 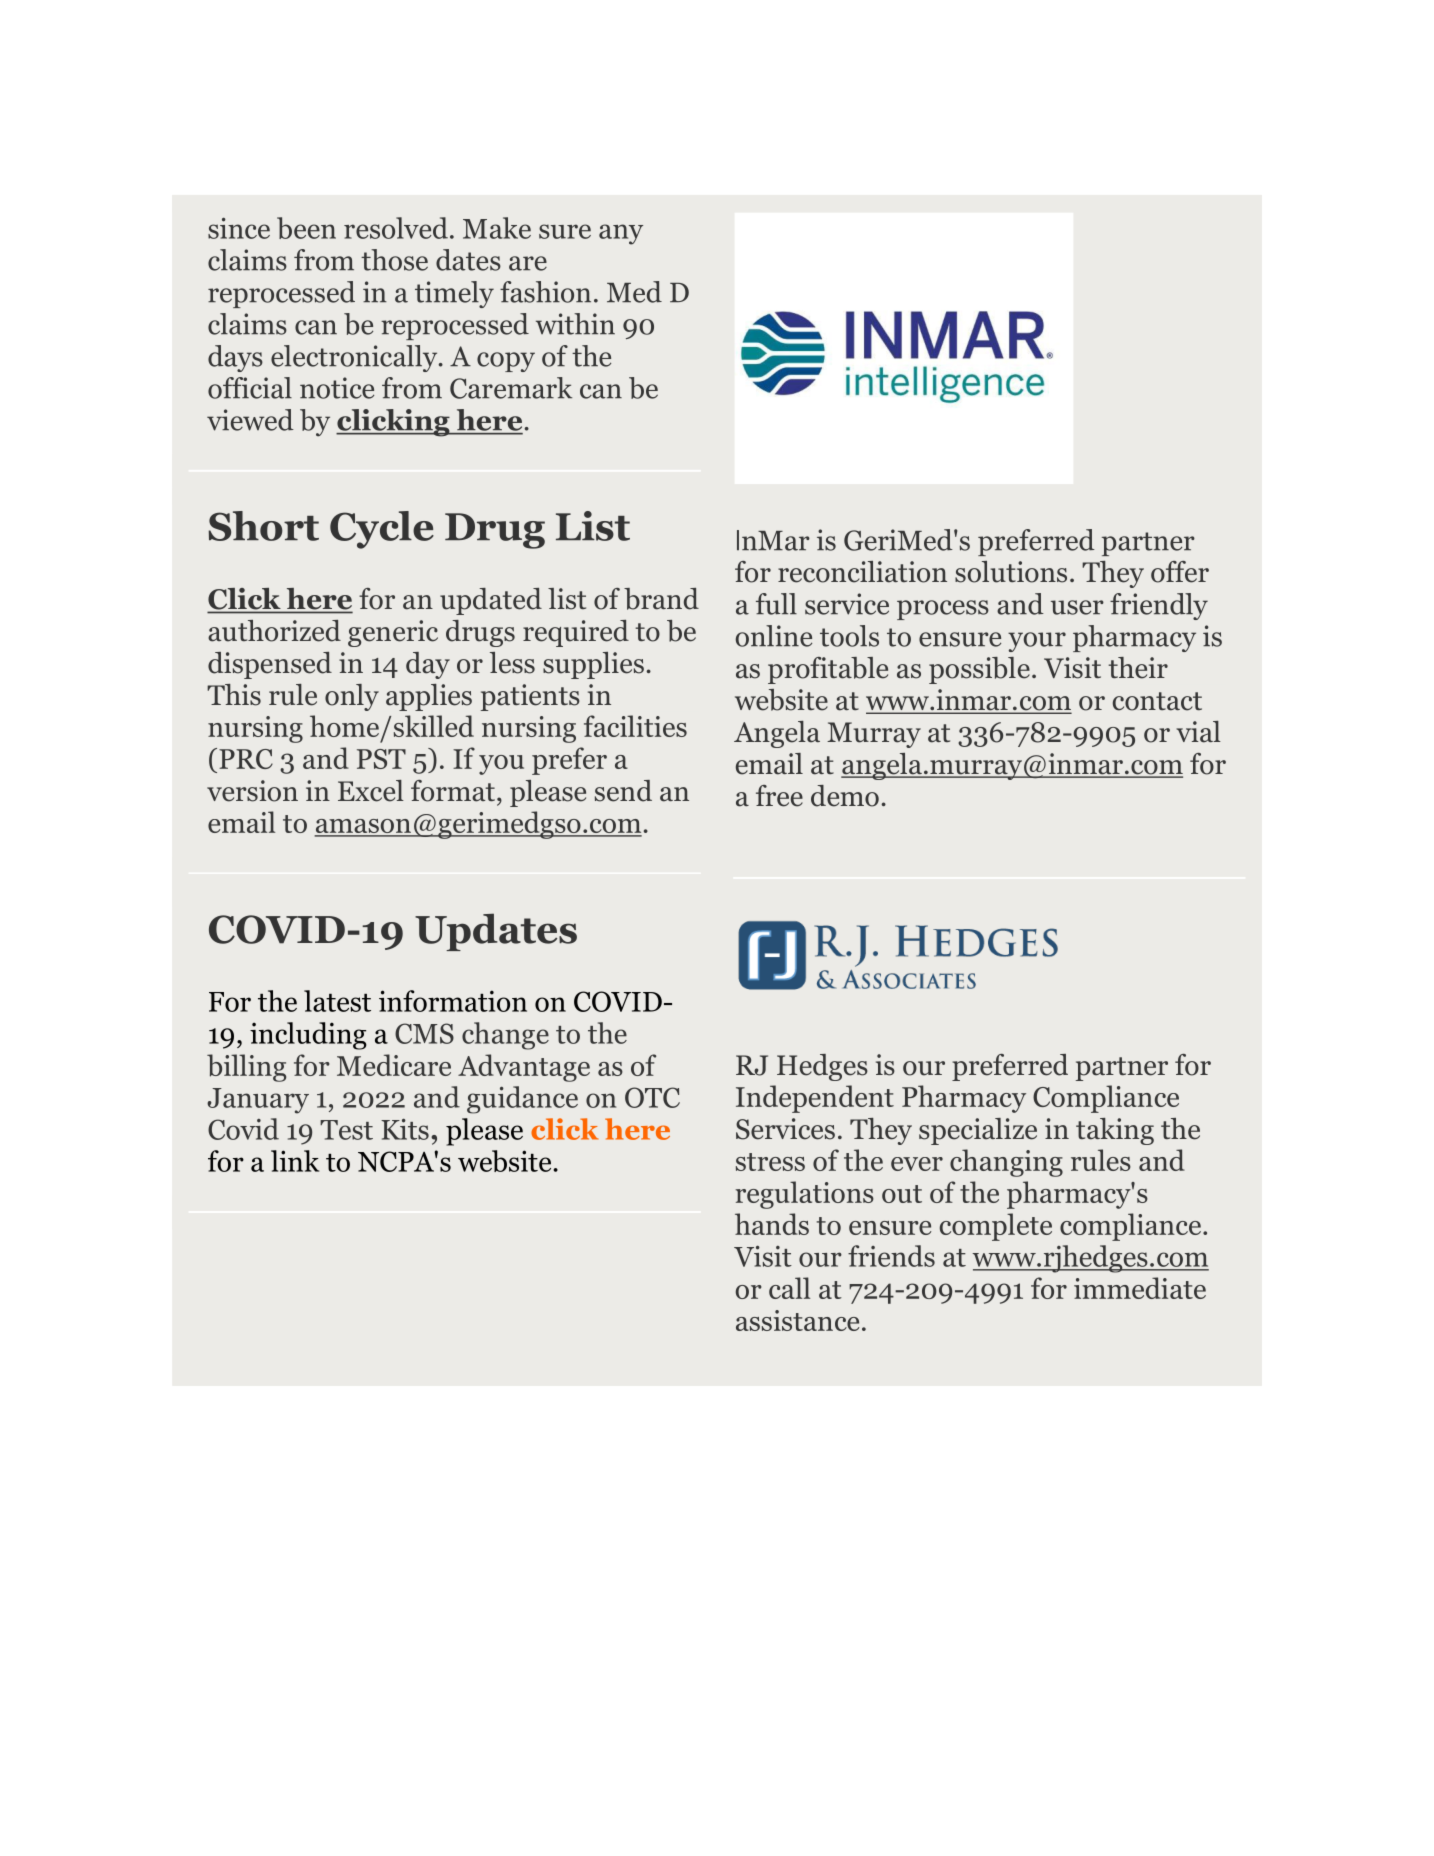 I want to click on within, so click(x=575, y=324).
